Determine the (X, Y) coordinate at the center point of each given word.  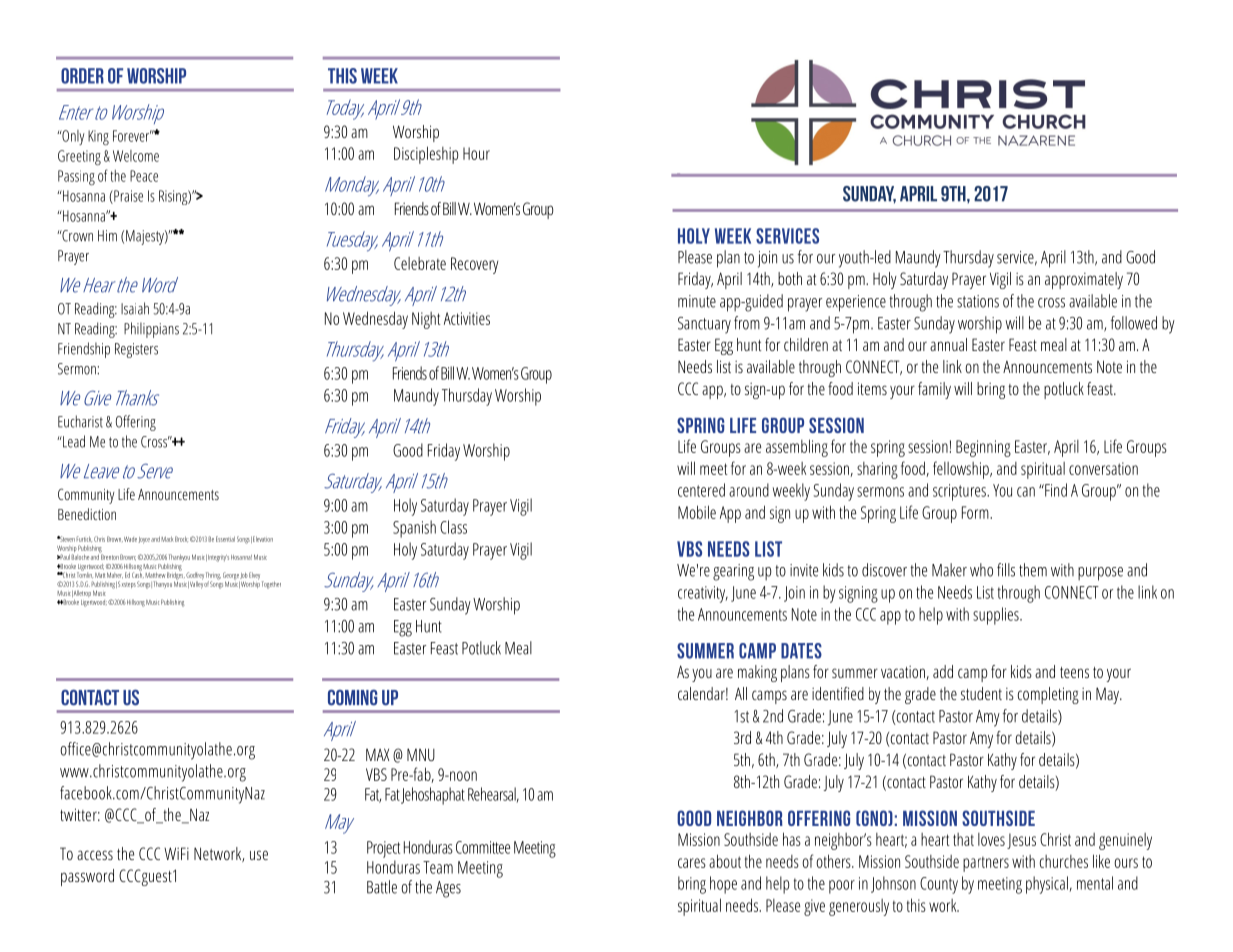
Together (271, 585)
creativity (703, 594)
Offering (136, 423)
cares (692, 863)
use (259, 855)
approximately (1084, 280)
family (934, 390)
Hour (476, 153)
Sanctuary (704, 325)
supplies (997, 616)
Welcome (136, 156)
